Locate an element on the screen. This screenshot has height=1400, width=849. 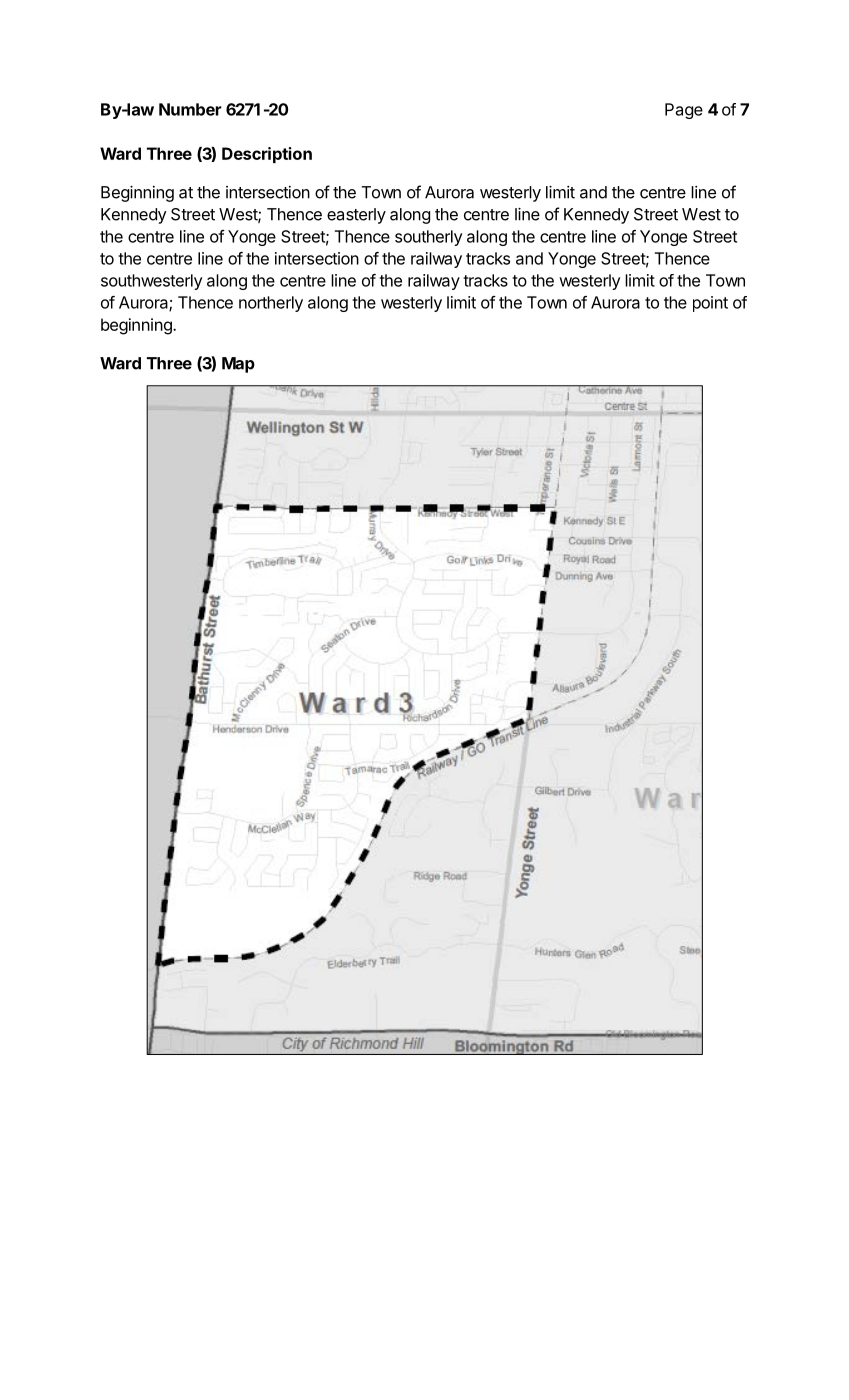
northerly is located at coordinates (271, 304).
